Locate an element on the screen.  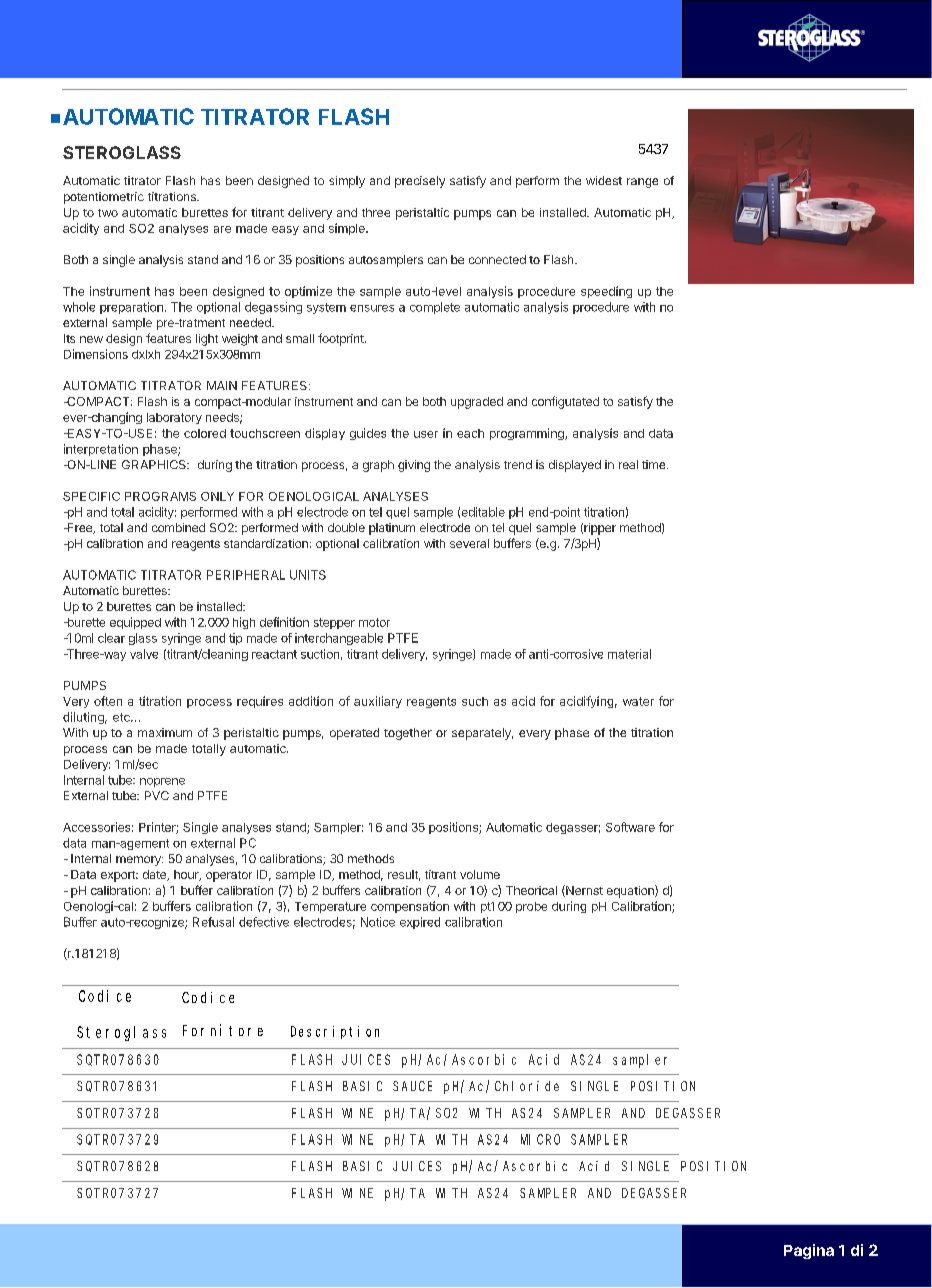
range is located at coordinates (642, 183).
